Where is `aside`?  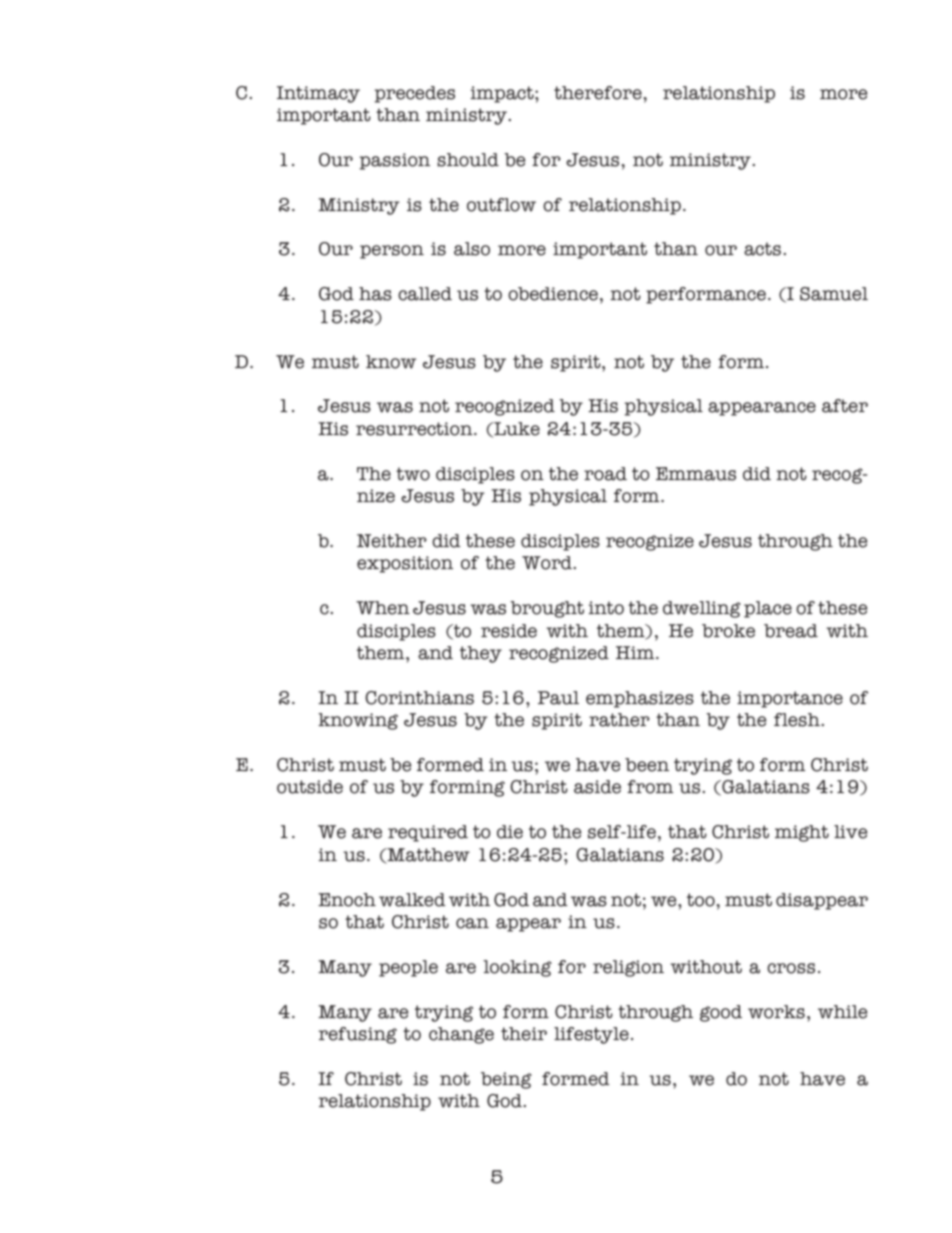
aside is located at coordinates (597, 787).
